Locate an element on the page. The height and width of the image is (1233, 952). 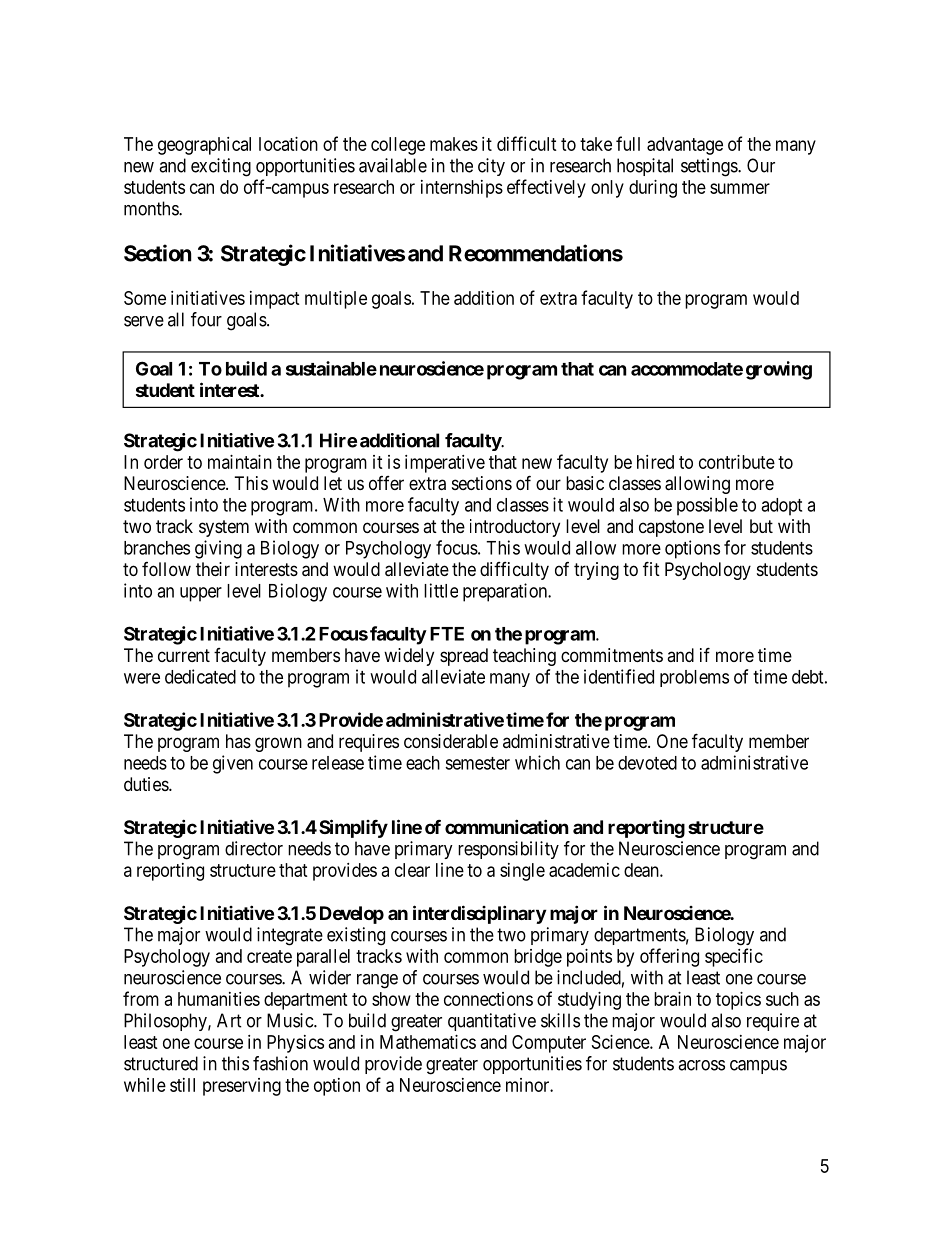
internships is located at coordinates (462, 189).
